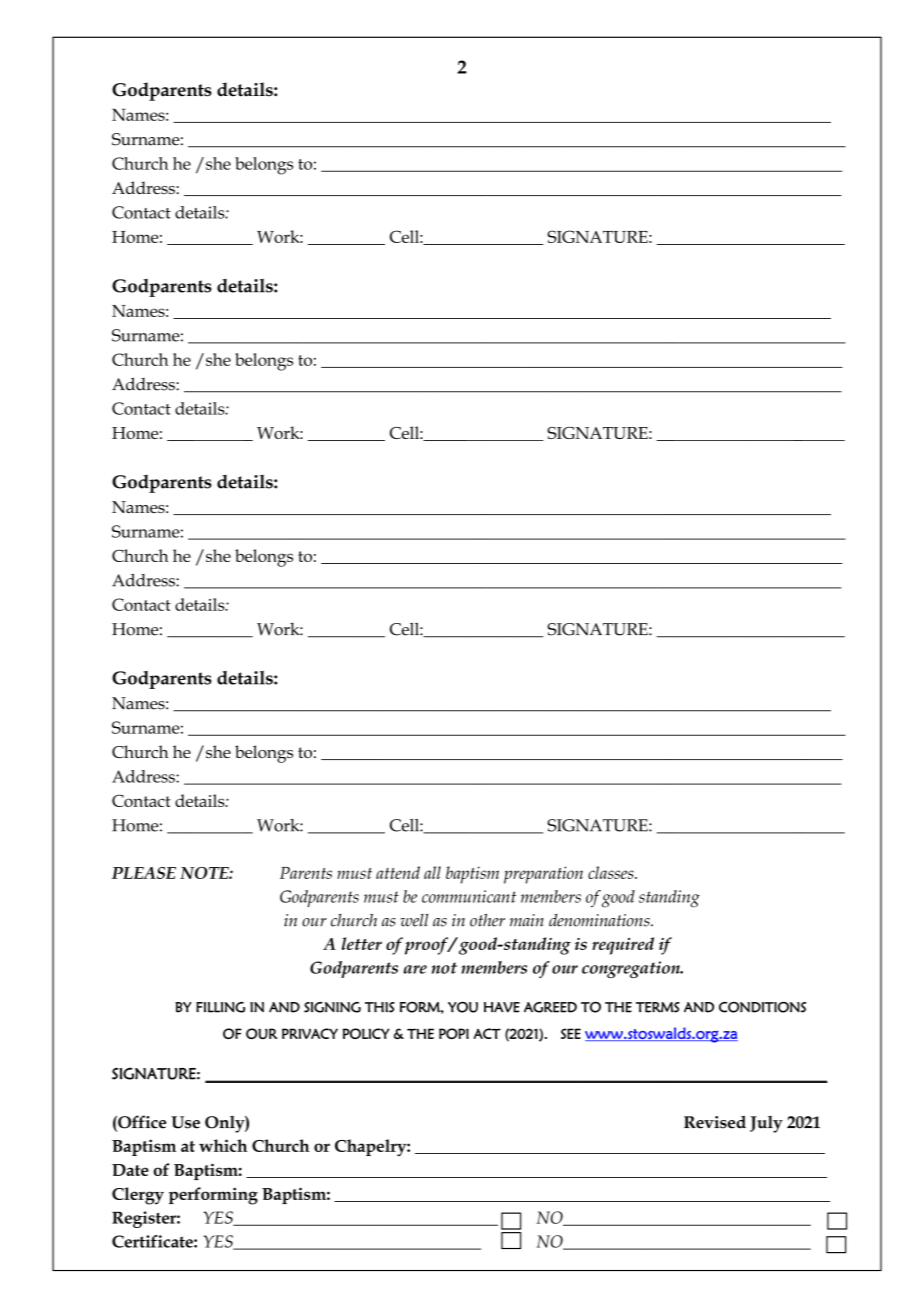  What do you see at coordinates (612, 872) in the page?
I see `classes` at bounding box center [612, 872].
